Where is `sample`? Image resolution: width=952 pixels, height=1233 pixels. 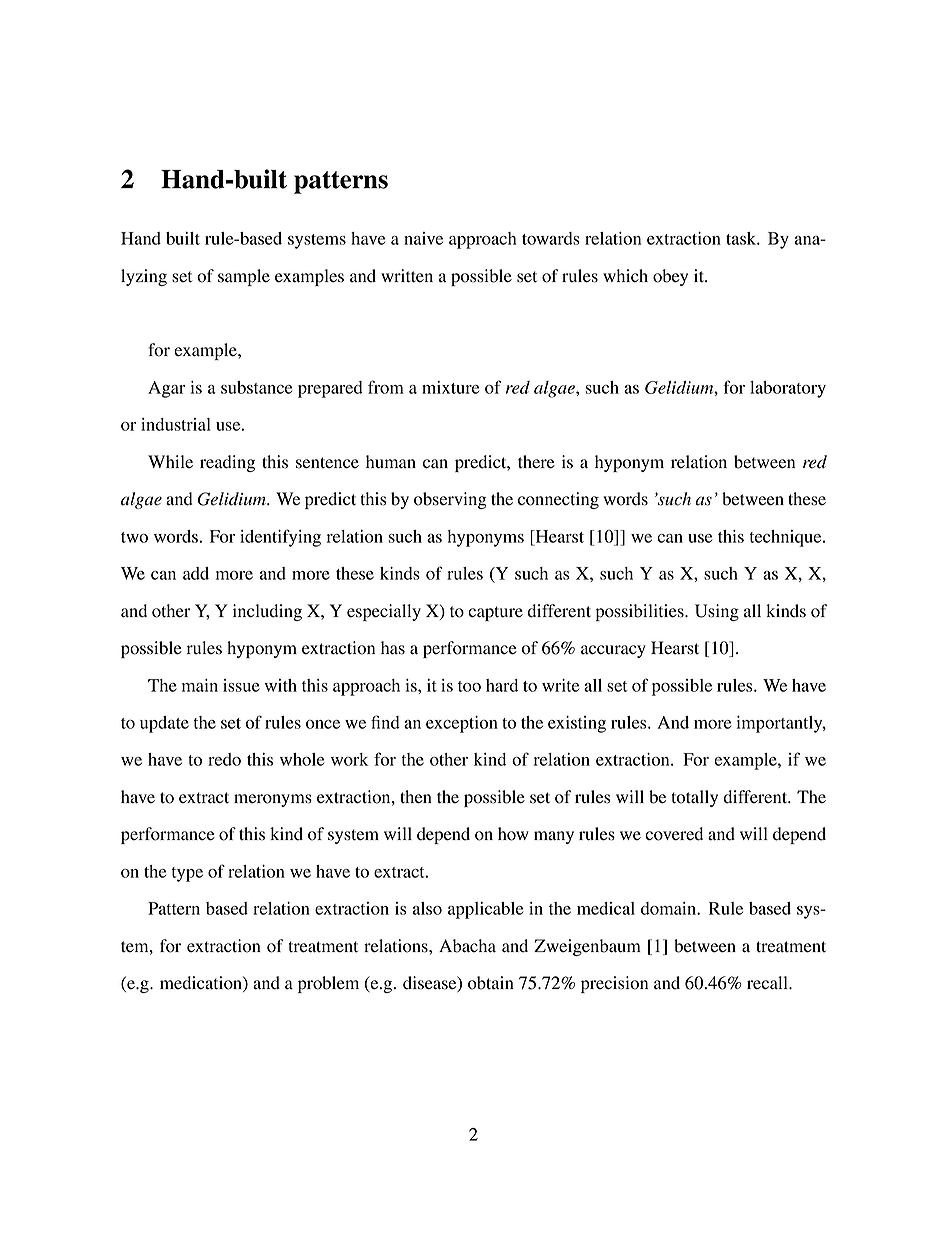 sample is located at coordinates (244, 277).
